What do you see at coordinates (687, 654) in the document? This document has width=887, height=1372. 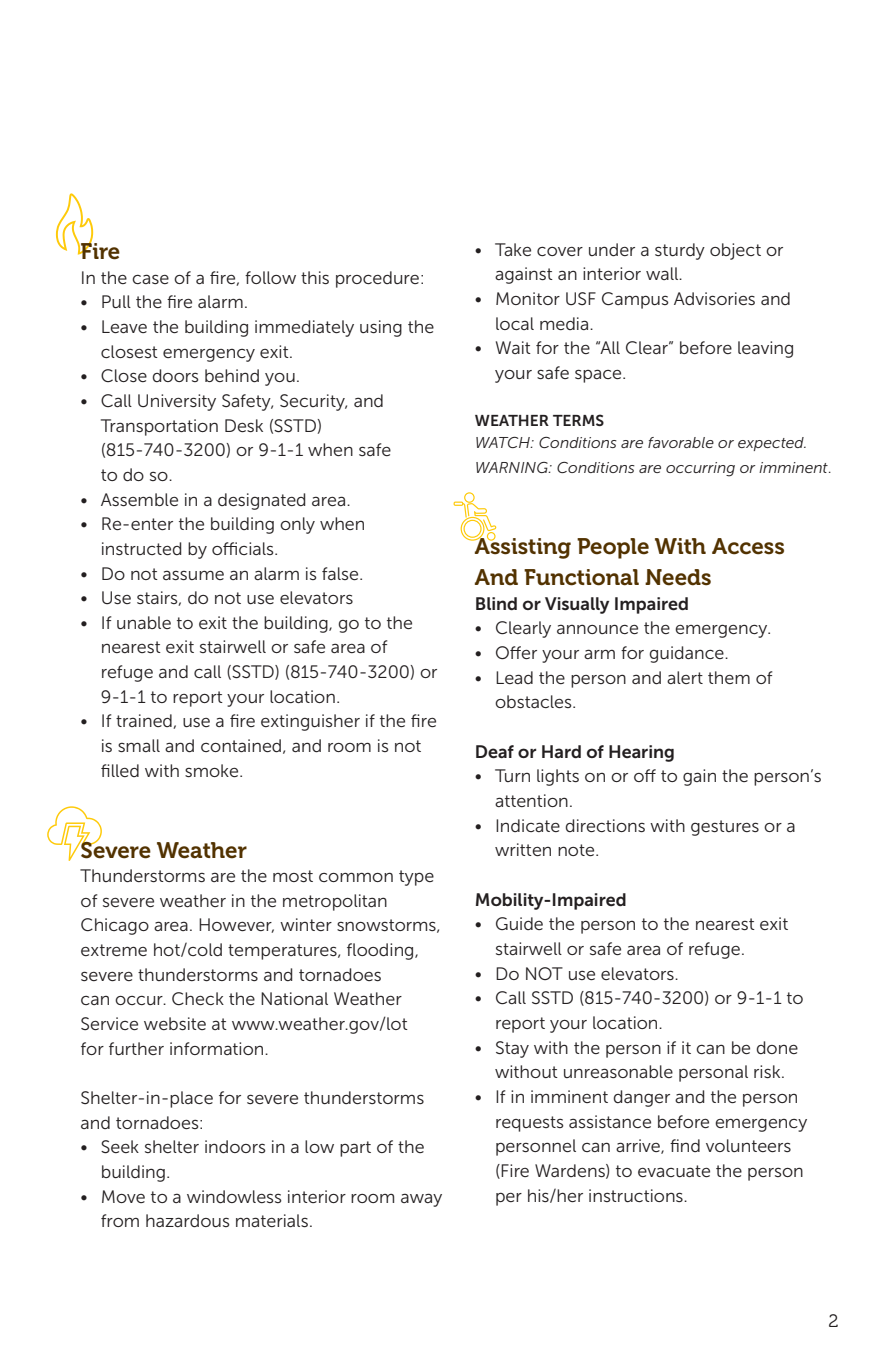 I see `guidance` at bounding box center [687, 654].
